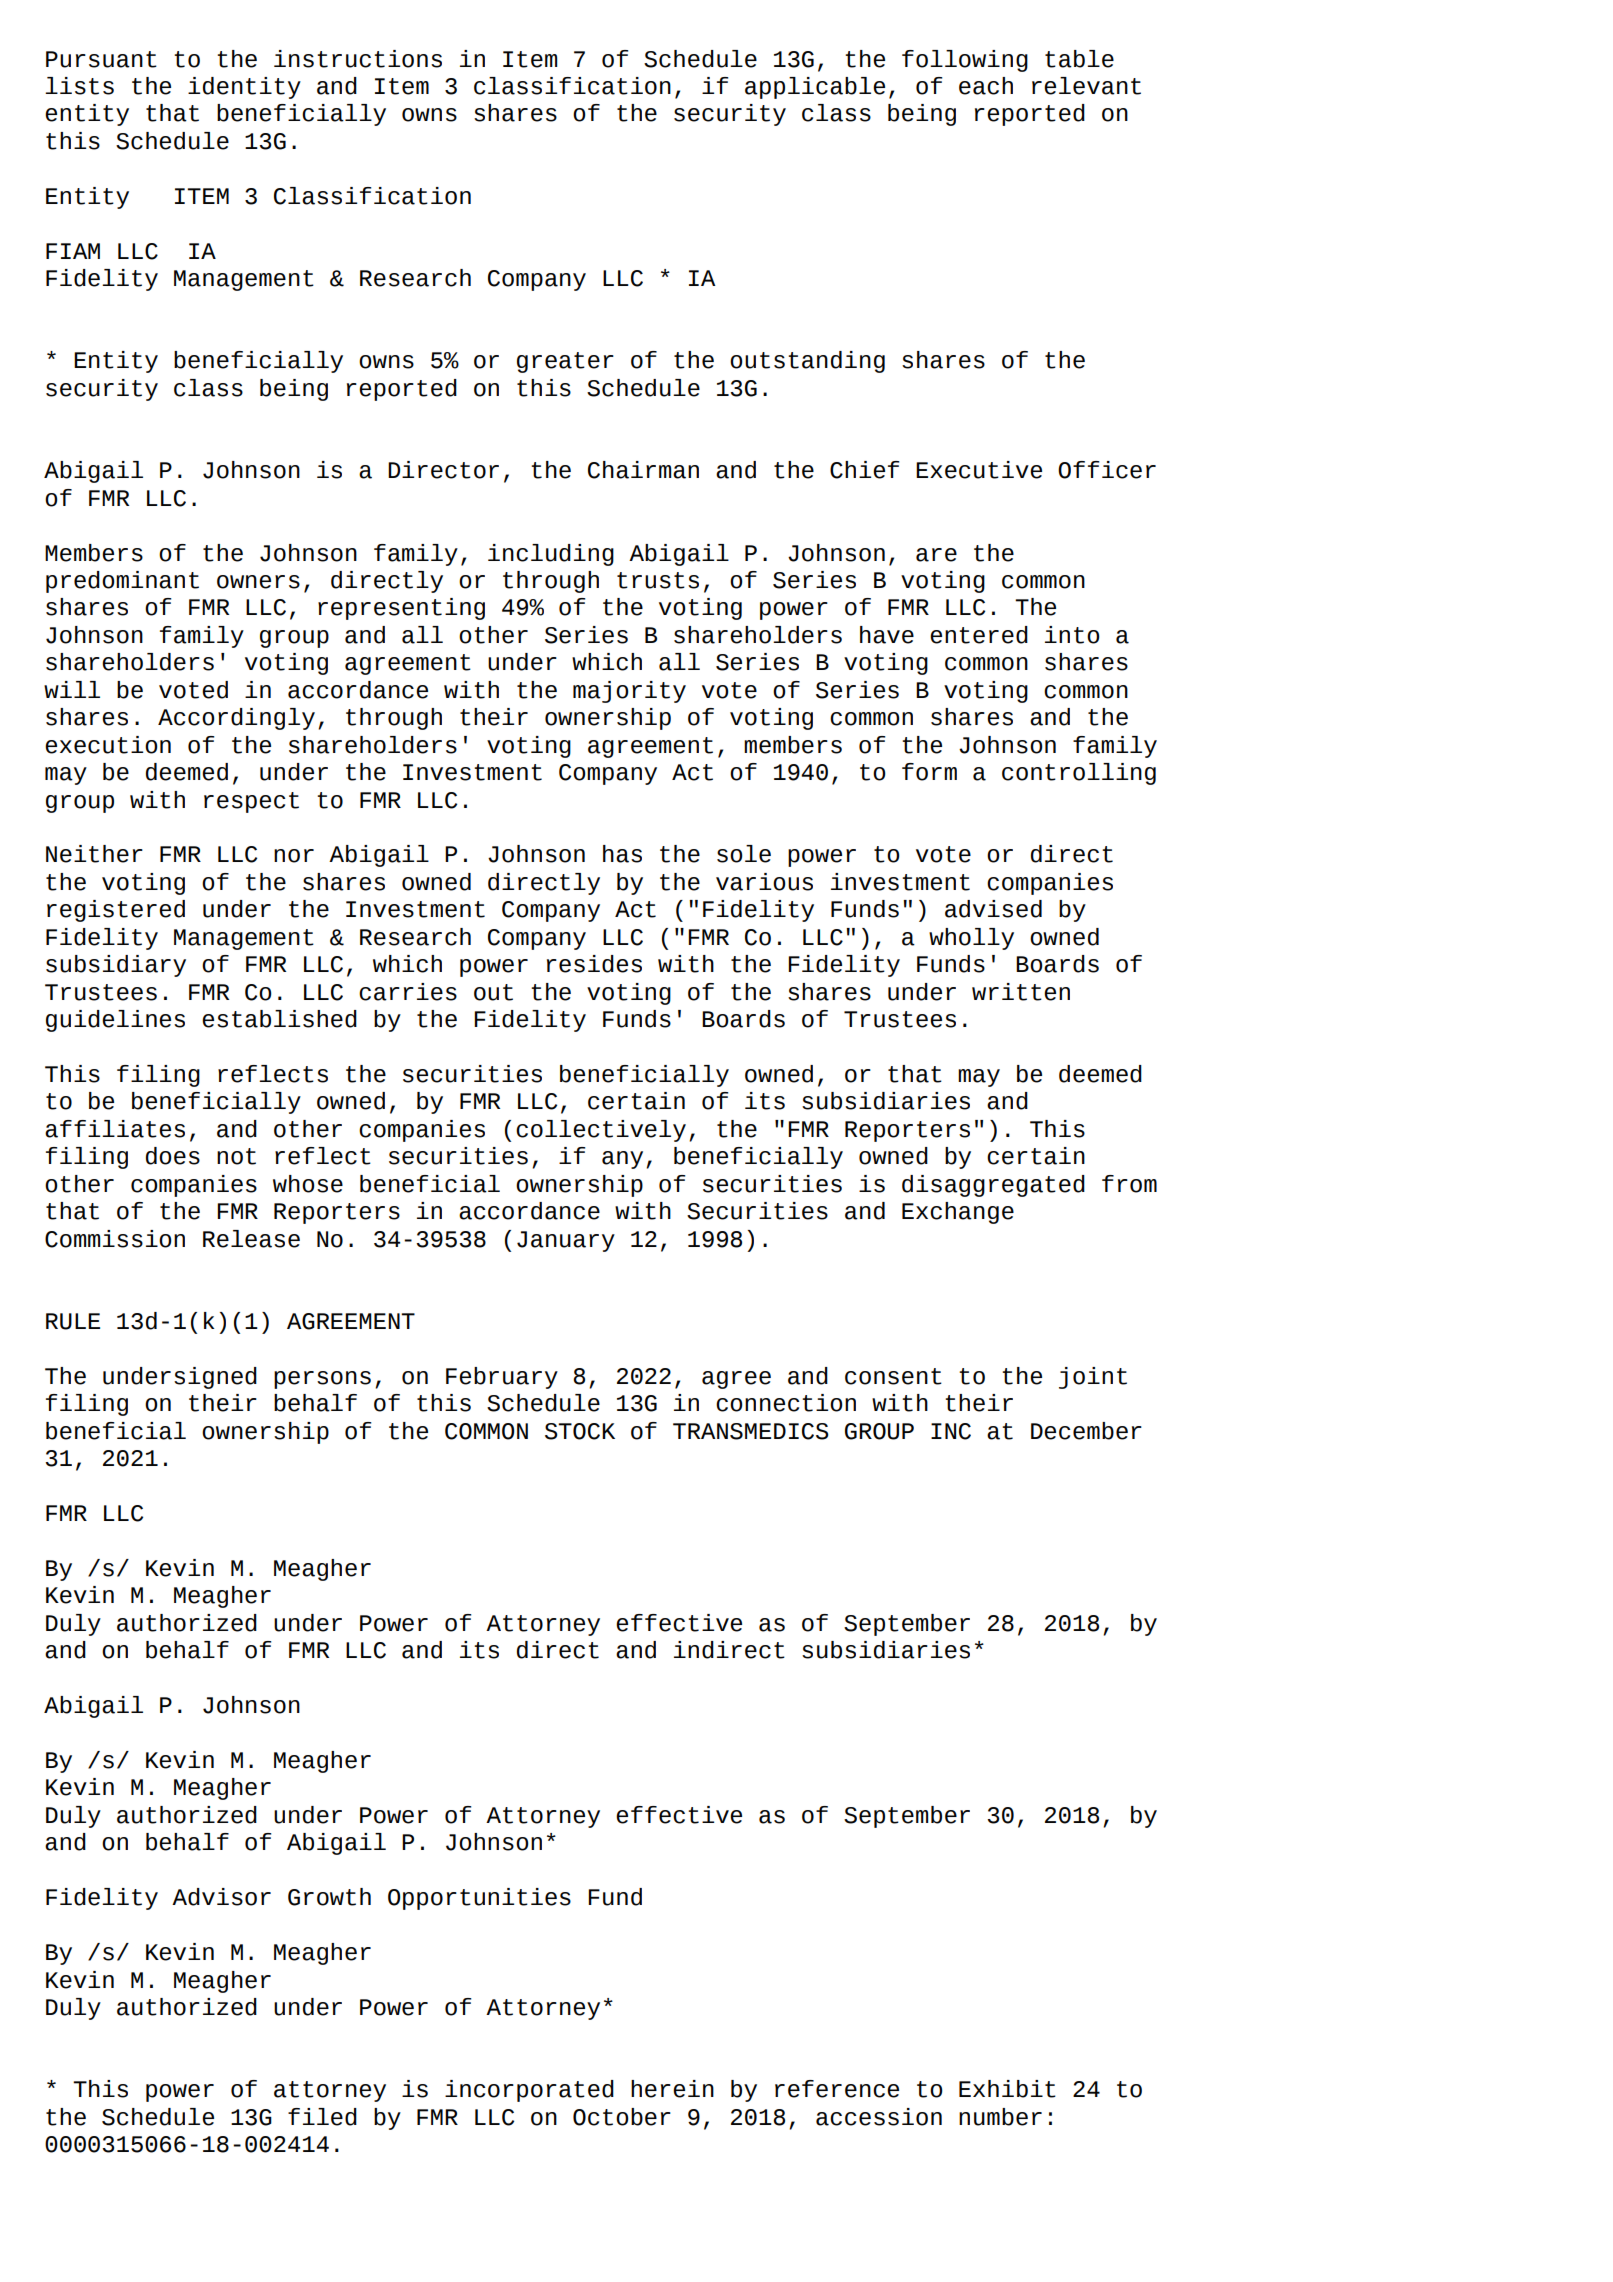  Describe the element at coordinates (101, 59) in the page. I see `Pursuant` at that location.
